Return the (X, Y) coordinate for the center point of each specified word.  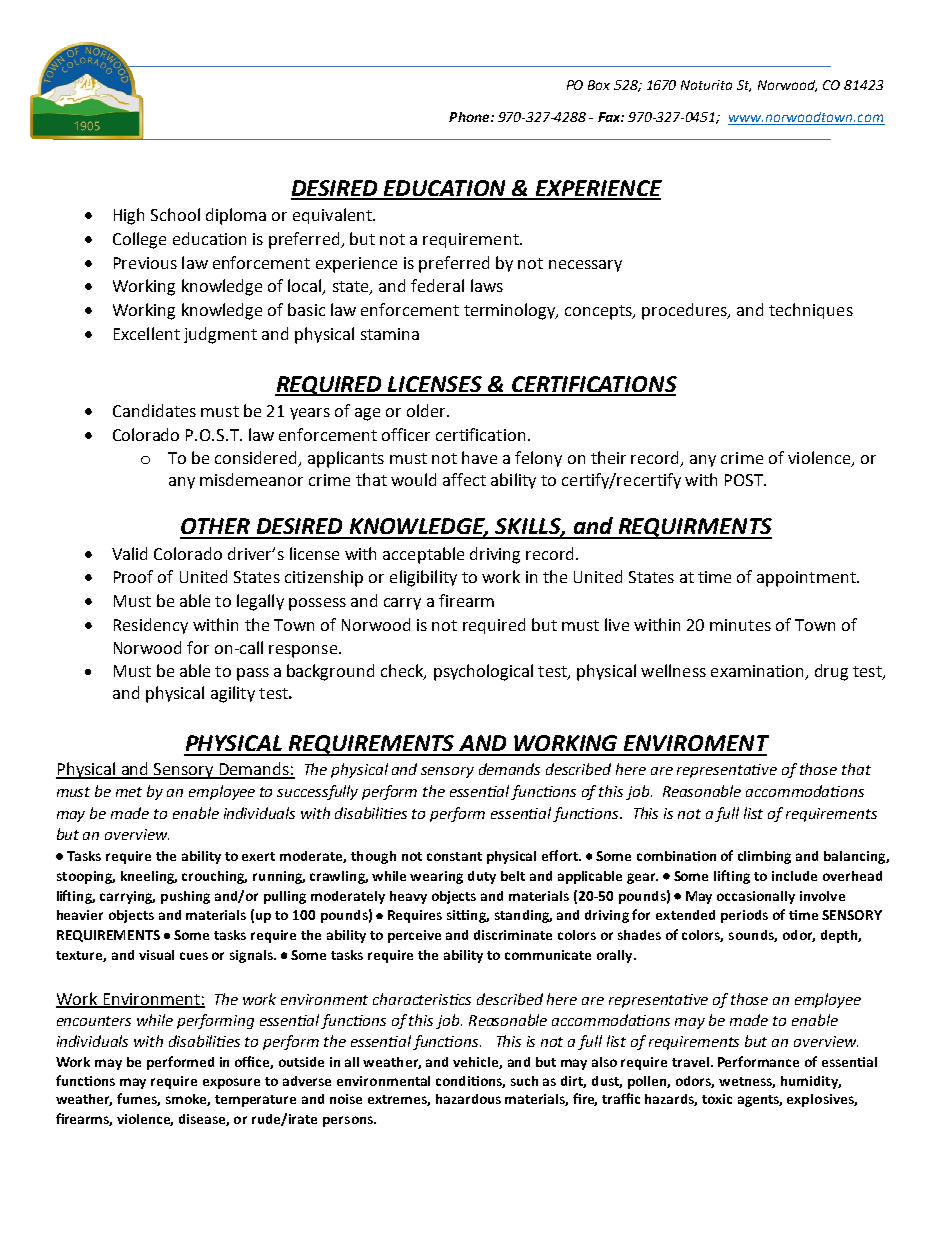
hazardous (468, 1099)
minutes (740, 625)
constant (454, 856)
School (175, 214)
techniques (811, 311)
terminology (511, 311)
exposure (231, 1083)
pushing (185, 897)
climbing (764, 857)
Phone (470, 117)
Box (599, 85)
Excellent (147, 333)
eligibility (423, 578)
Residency (151, 626)
